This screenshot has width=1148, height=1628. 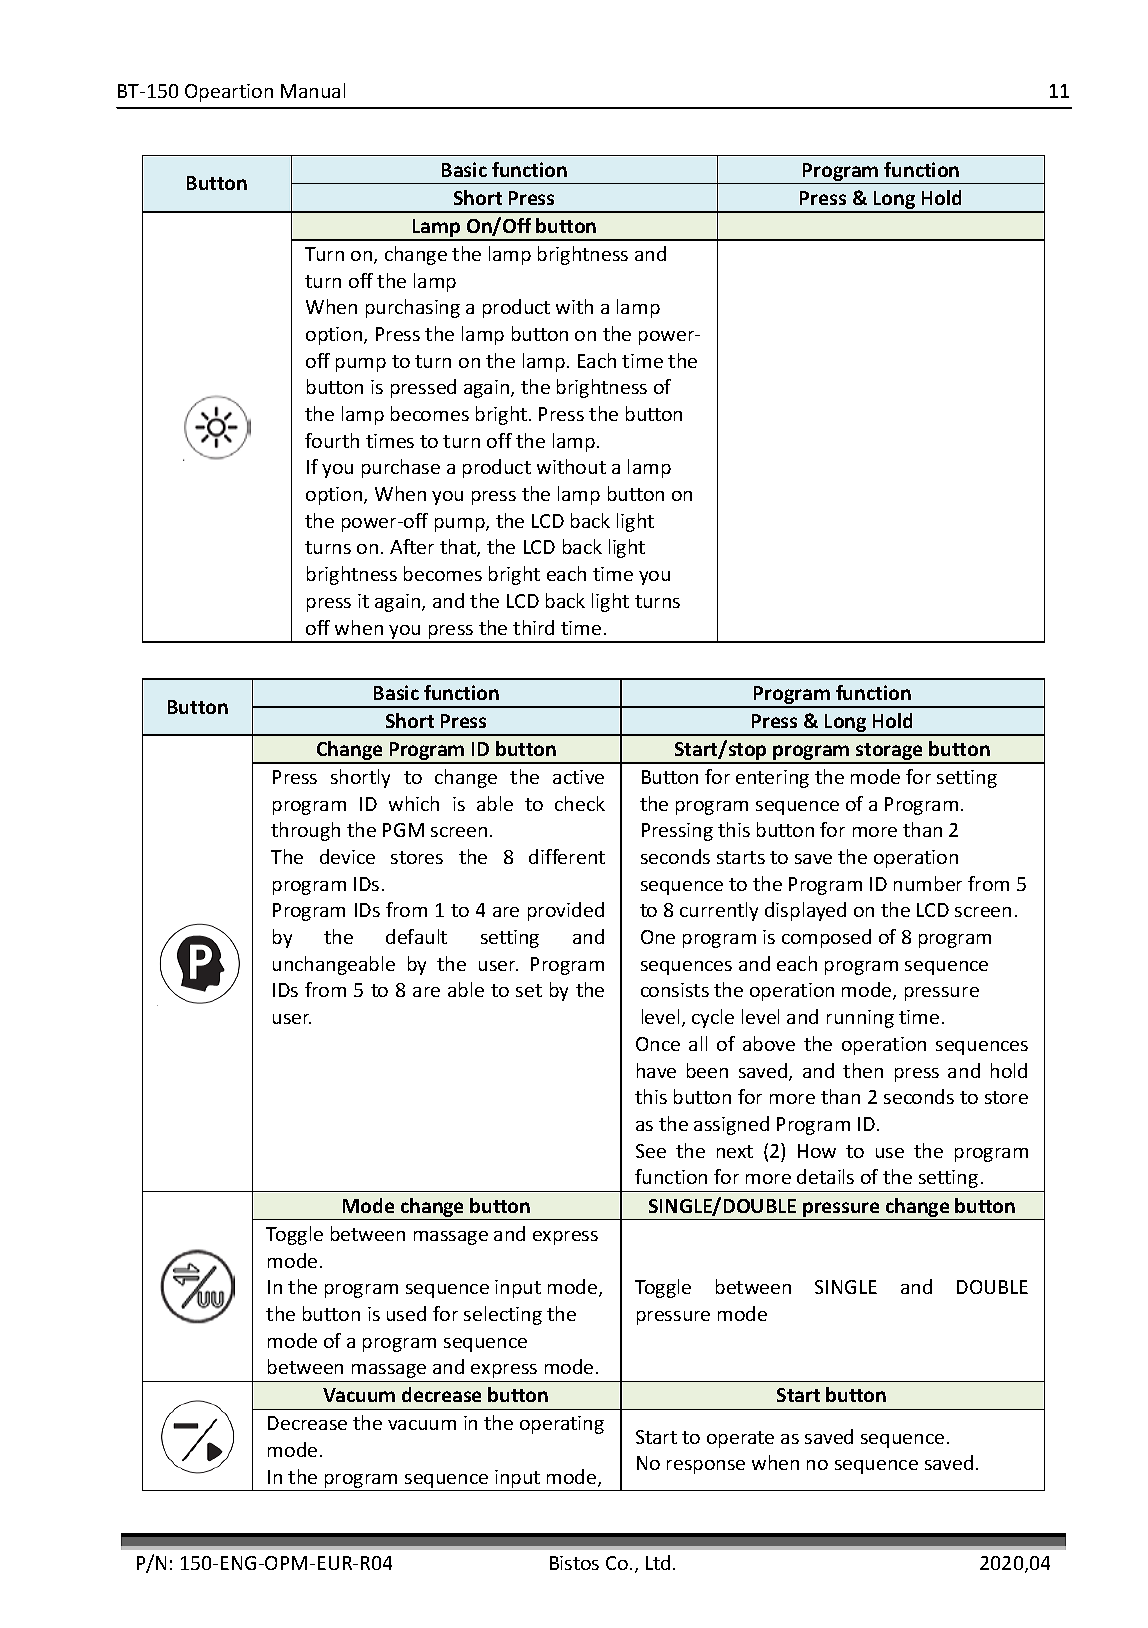 I want to click on operating, so click(x=562, y=1425).
